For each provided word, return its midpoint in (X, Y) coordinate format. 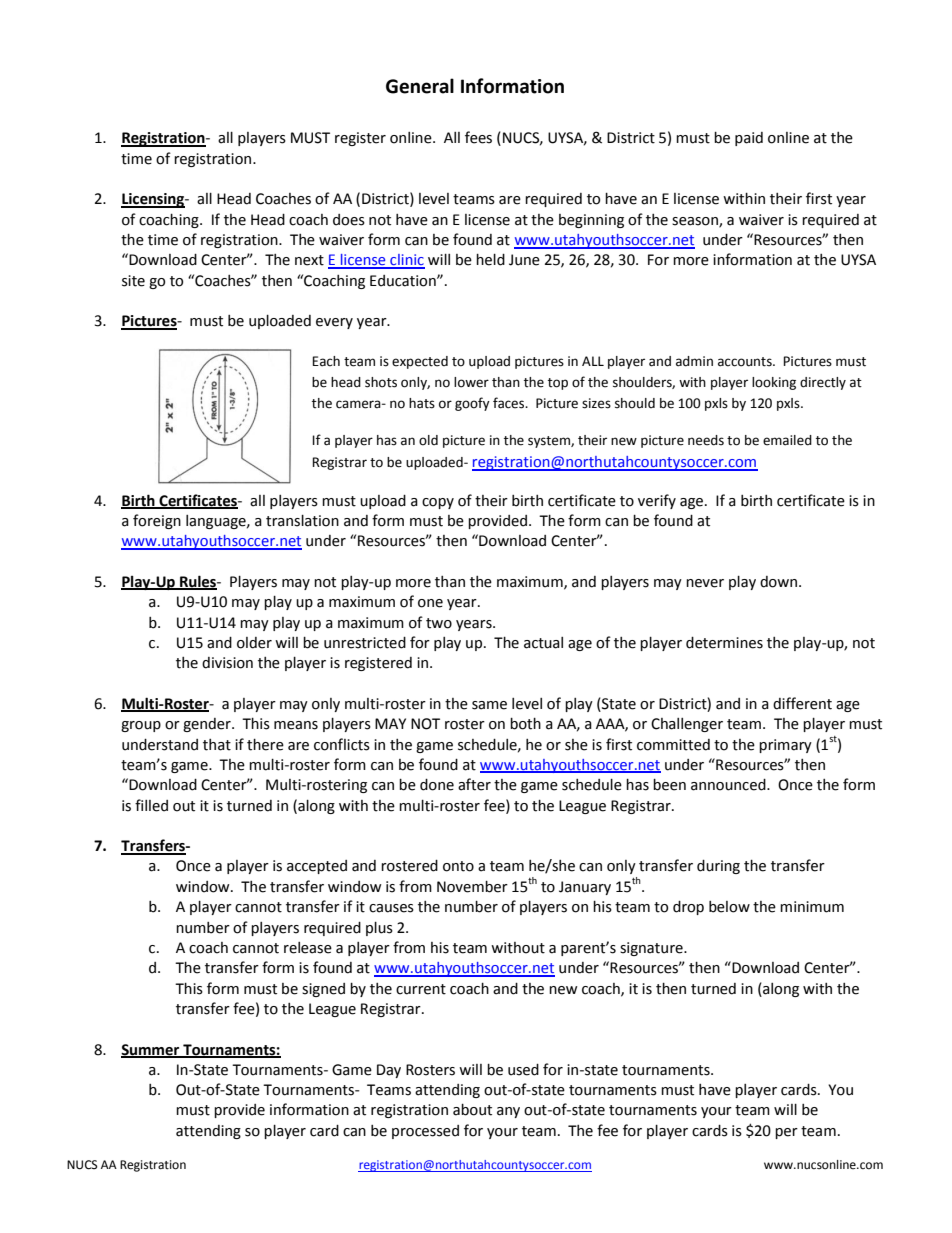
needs (706, 440)
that (217, 745)
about (472, 1110)
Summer (151, 1050)
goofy (472, 404)
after (474, 784)
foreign (157, 521)
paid (749, 139)
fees (478, 137)
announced (729, 785)
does (349, 220)
